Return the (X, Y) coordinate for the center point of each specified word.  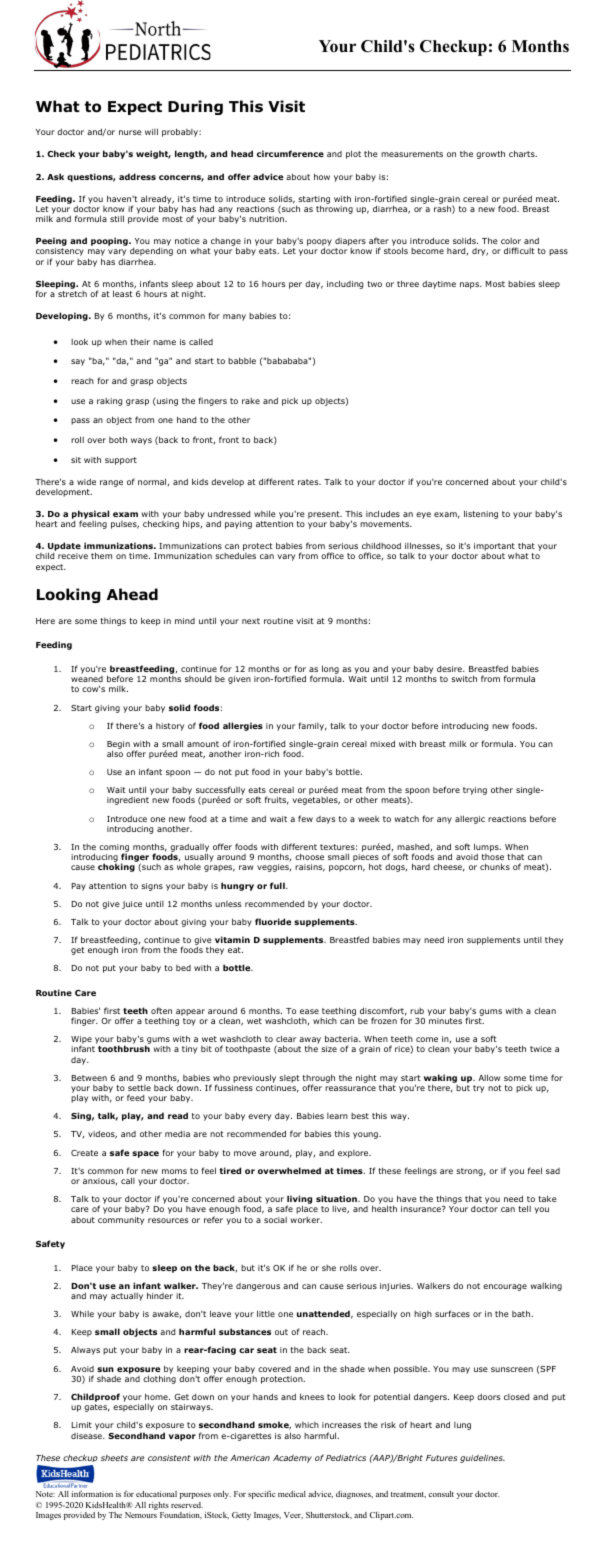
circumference (290, 153)
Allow (489, 1077)
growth (490, 154)
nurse (130, 132)
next (251, 621)
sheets (114, 1458)
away (309, 1042)
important (495, 548)
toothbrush (124, 1048)
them (101, 555)
